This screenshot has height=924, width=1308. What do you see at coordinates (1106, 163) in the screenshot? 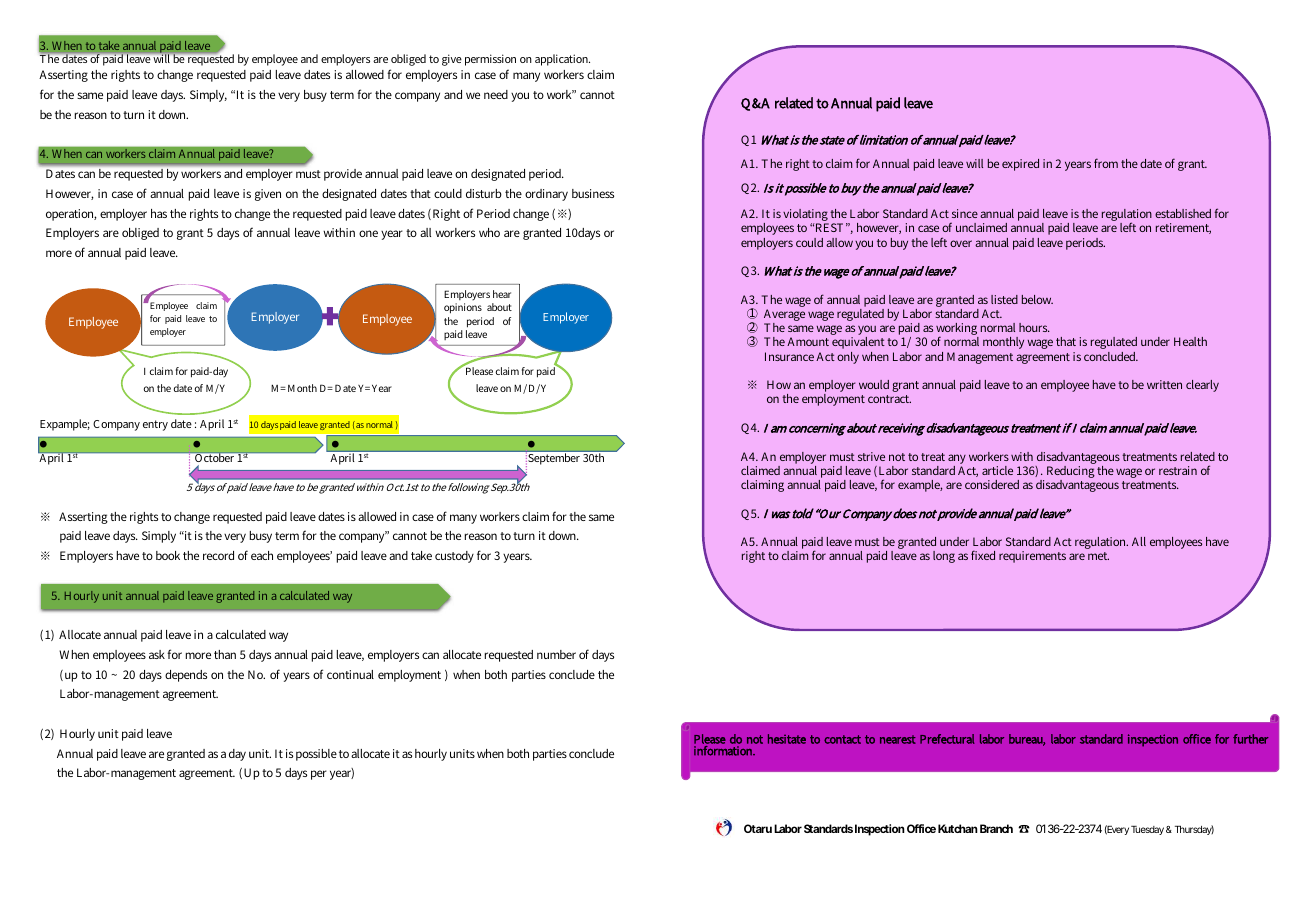
I see `from` at bounding box center [1106, 163].
